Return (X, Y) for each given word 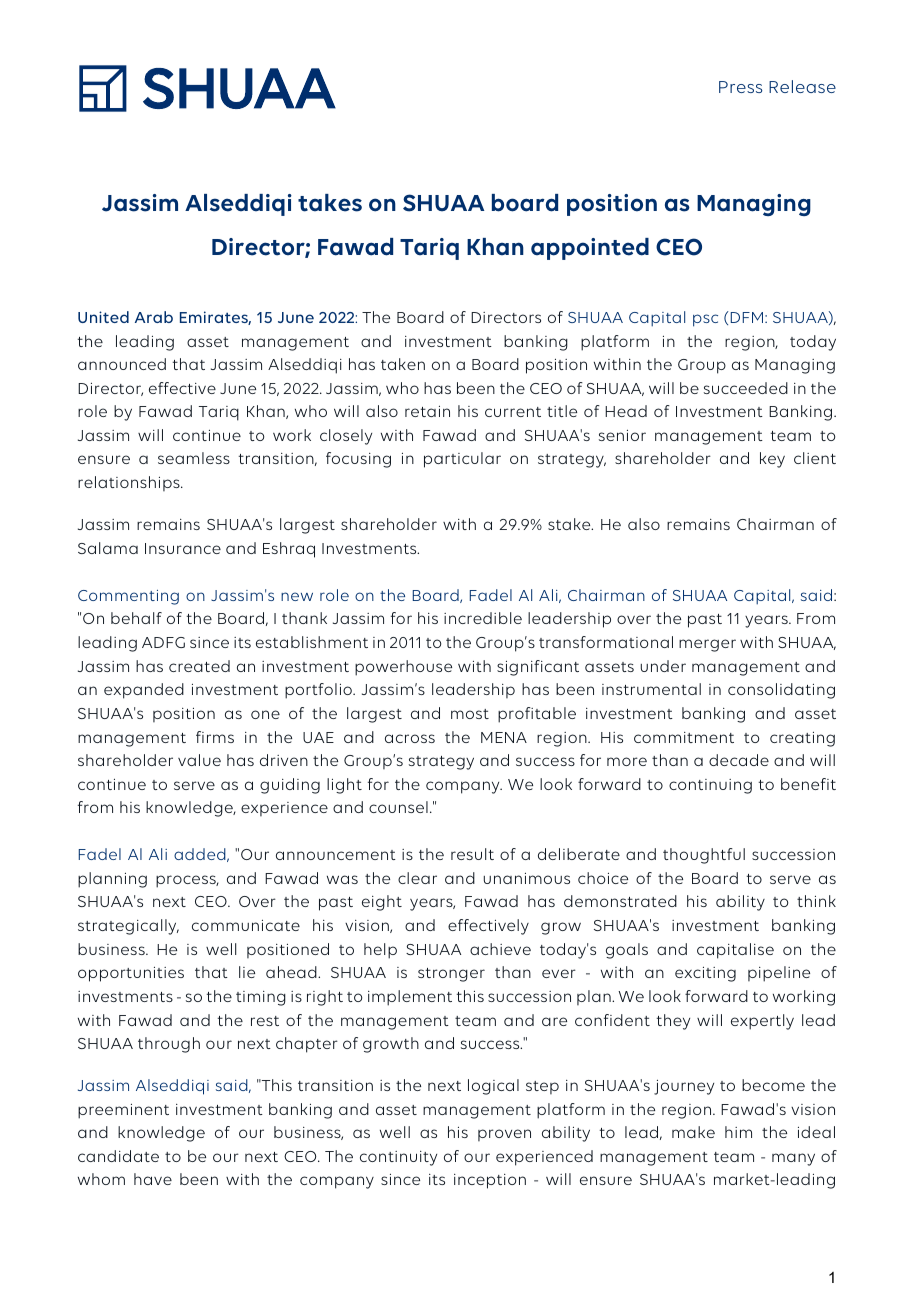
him (738, 1132)
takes (330, 203)
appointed (590, 249)
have (153, 1179)
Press (740, 87)
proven (504, 1135)
